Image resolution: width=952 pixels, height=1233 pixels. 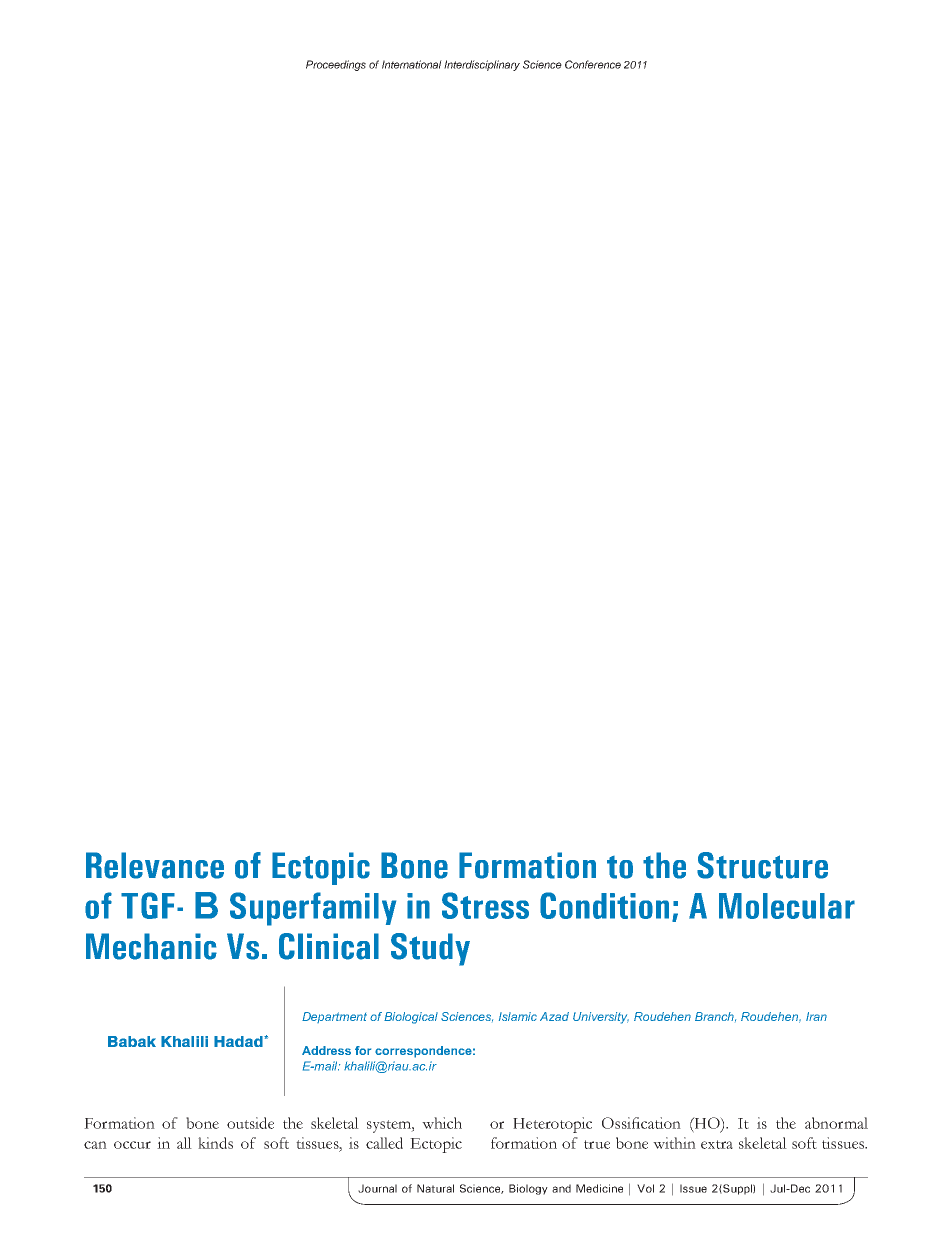 I want to click on Study, so click(x=430, y=949).
